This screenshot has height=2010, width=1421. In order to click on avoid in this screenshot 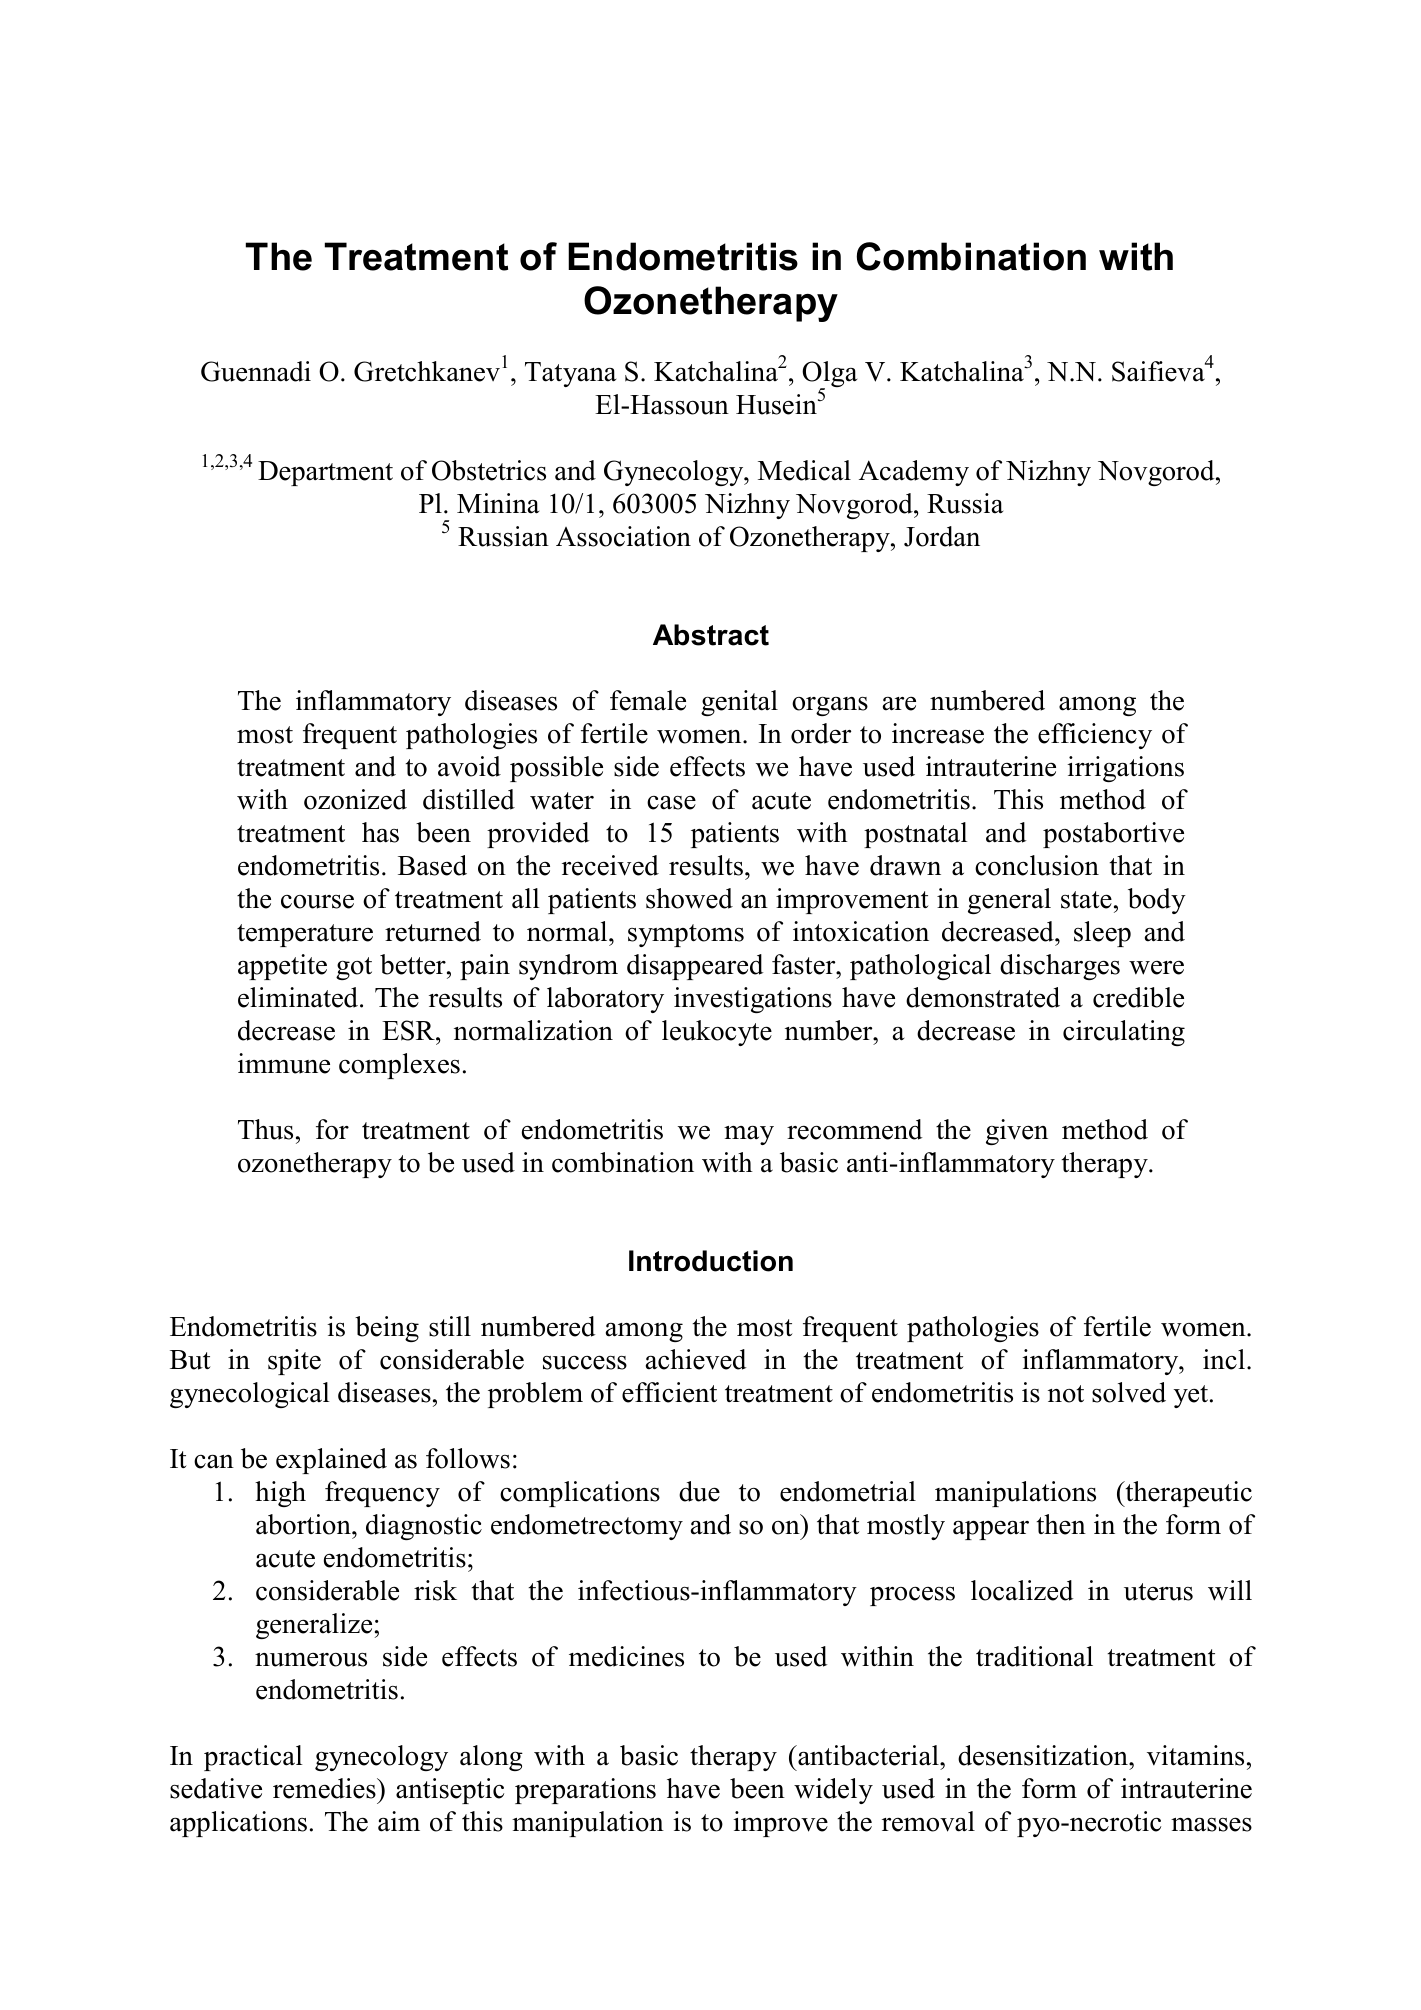, I will do `click(469, 766)`.
